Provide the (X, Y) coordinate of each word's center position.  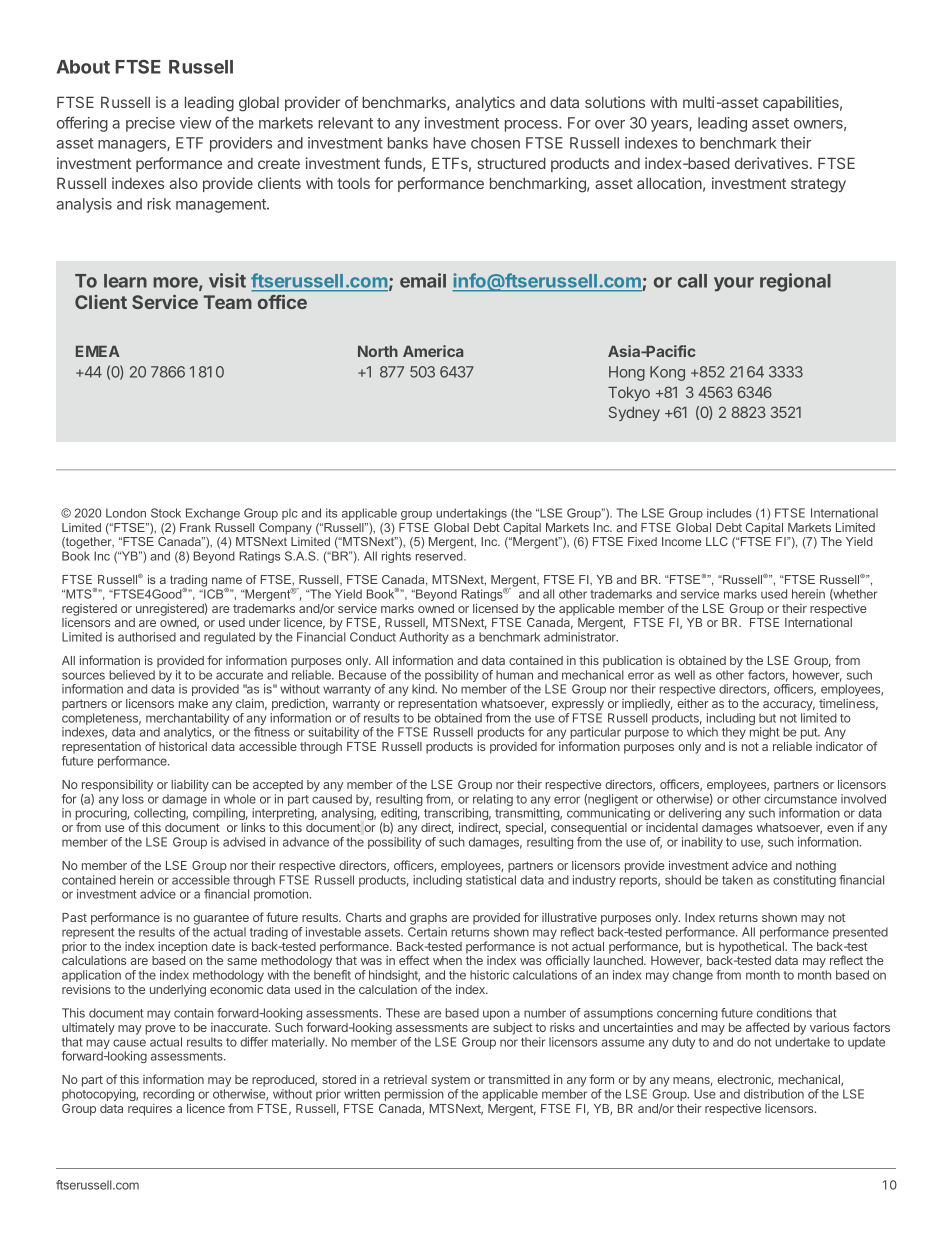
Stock (166, 513)
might (765, 733)
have (449, 143)
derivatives (771, 163)
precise (150, 124)
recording (168, 1096)
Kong (667, 373)
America (433, 351)
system (449, 1082)
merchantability (187, 720)
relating (493, 801)
